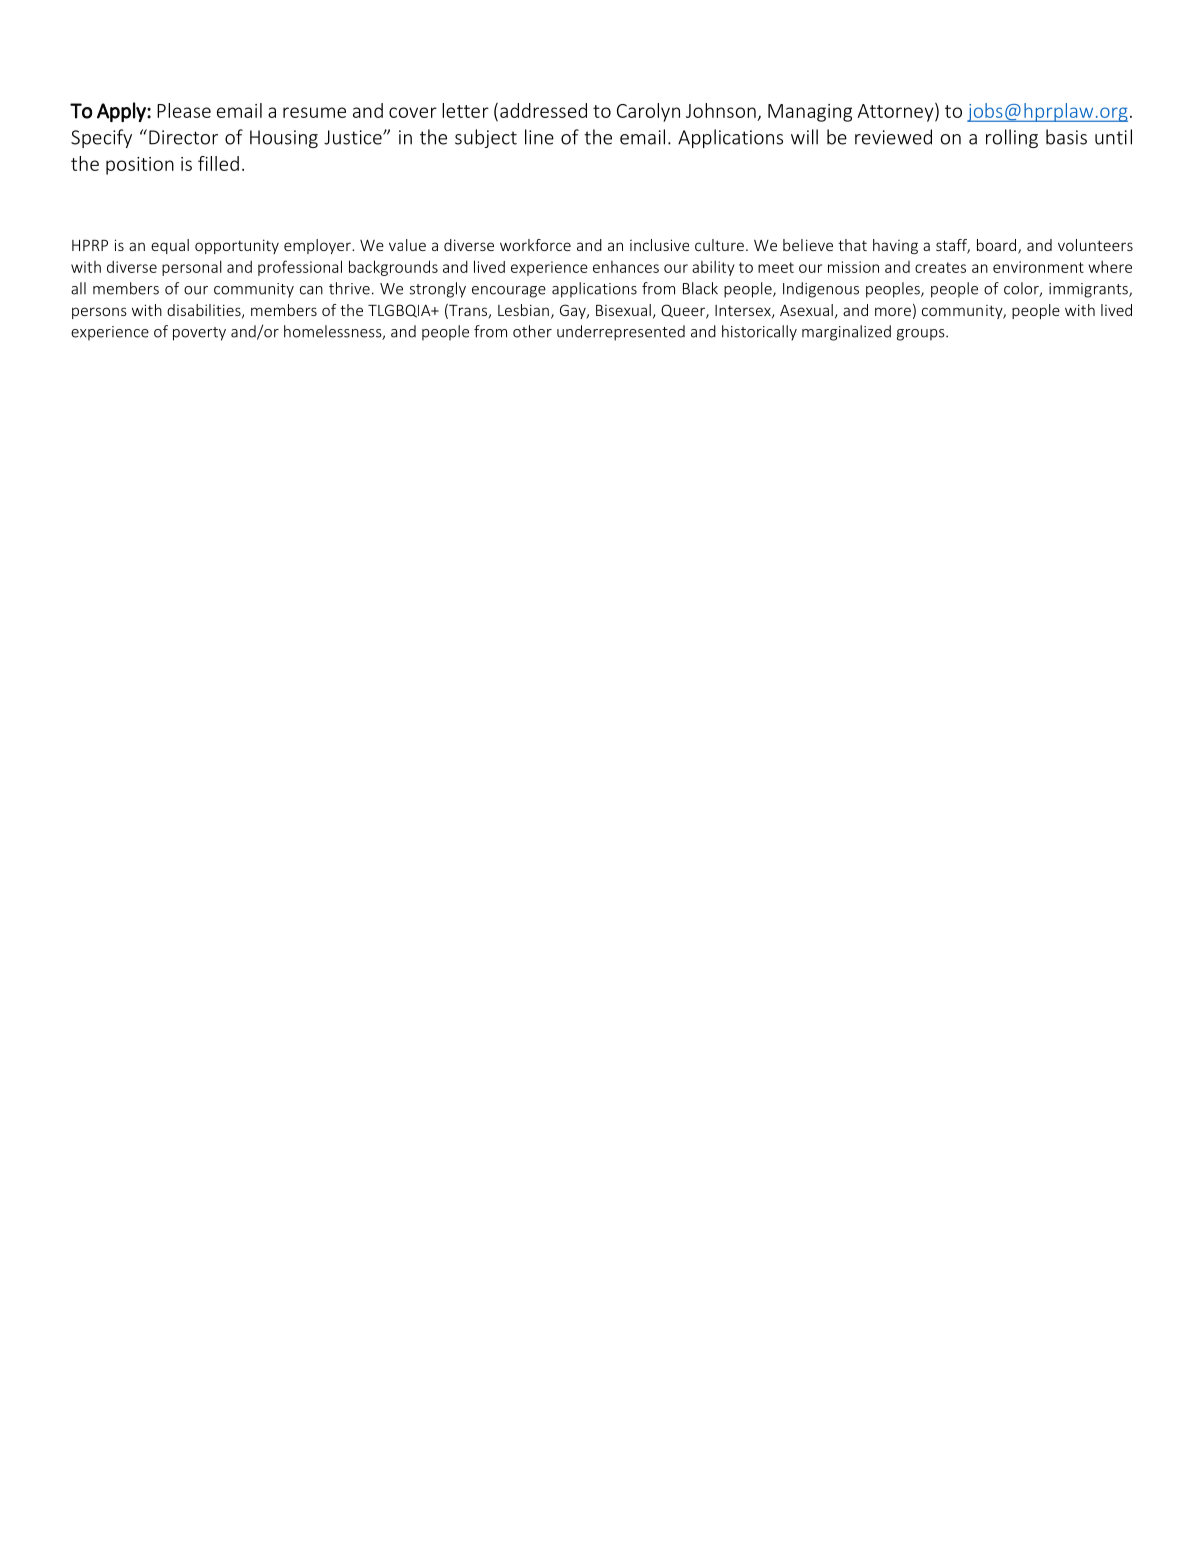 The width and height of the screenshot is (1204, 1558). Describe the element at coordinates (996, 245) in the screenshot. I see `board` at that location.
